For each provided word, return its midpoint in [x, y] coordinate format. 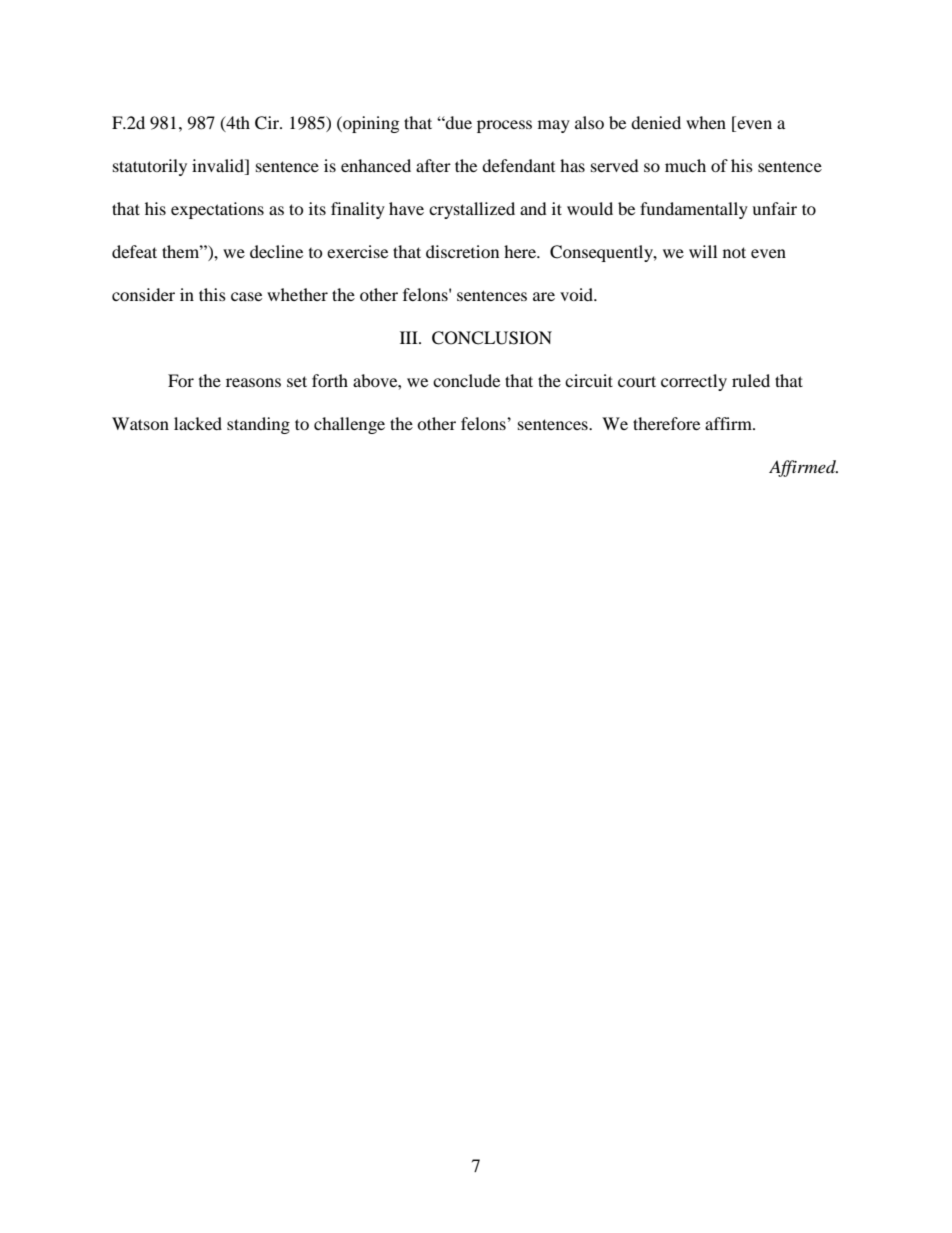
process [504, 126]
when [706, 122]
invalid [219, 167]
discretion [462, 251]
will [703, 251]
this [212, 294]
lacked [198, 423]
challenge [349, 425]
